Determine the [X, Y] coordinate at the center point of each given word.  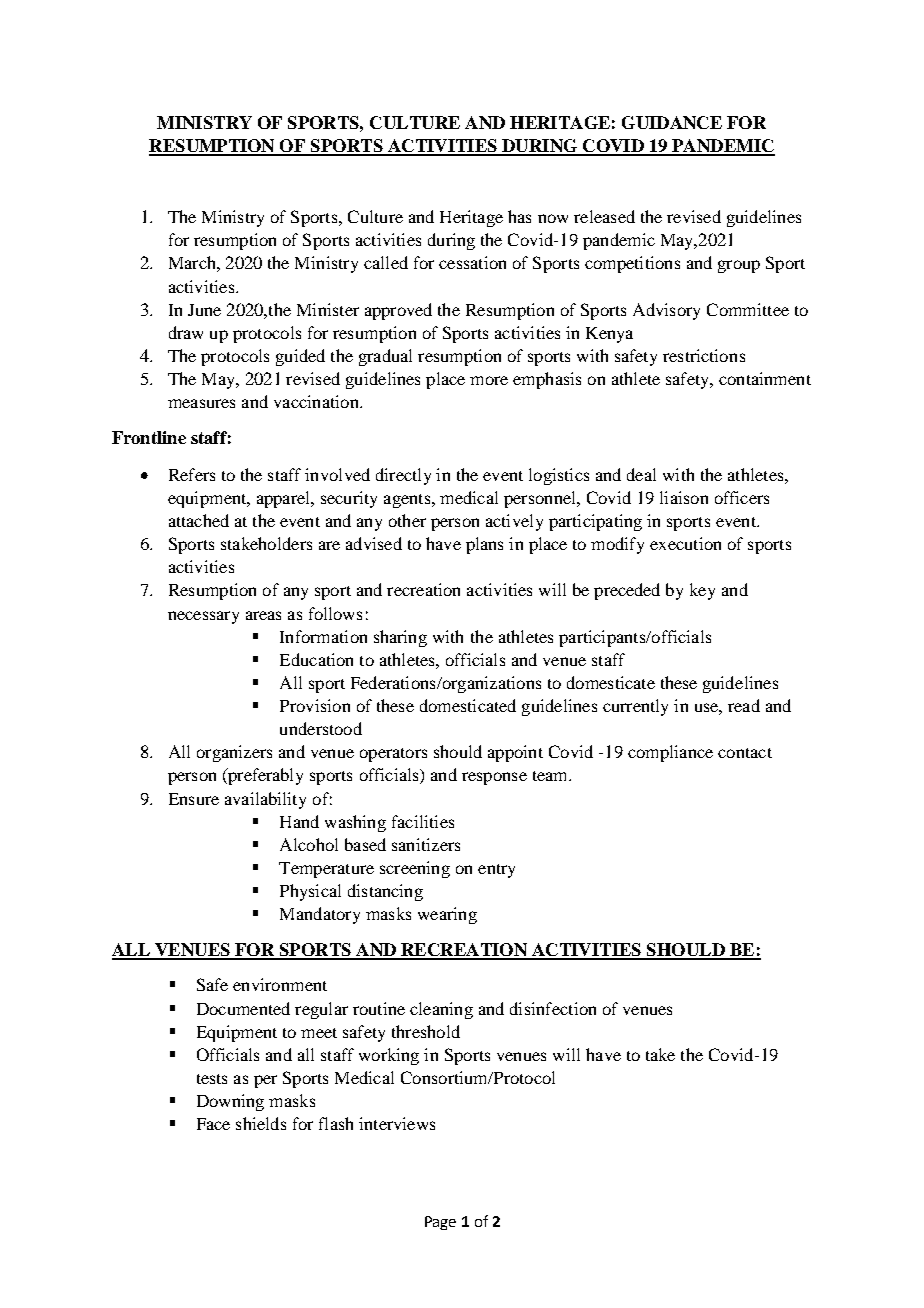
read [744, 705]
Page [440, 1223]
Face [213, 1124]
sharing [400, 638]
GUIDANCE [672, 122]
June [204, 310]
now [553, 218]
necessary [203, 617]
